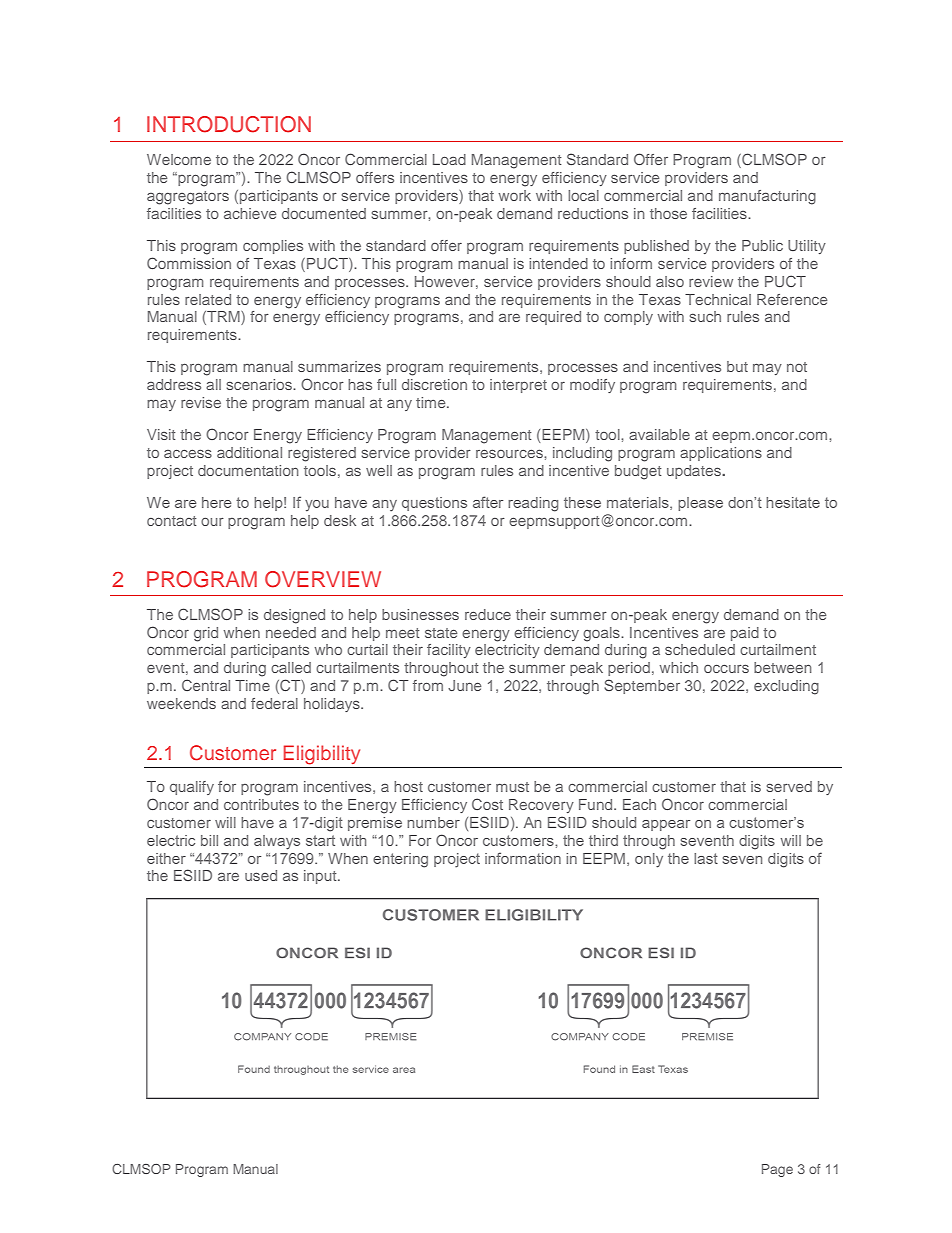 This document has width=952, height=1233. What do you see at coordinates (518, 386) in the document?
I see `interpret` at bounding box center [518, 386].
